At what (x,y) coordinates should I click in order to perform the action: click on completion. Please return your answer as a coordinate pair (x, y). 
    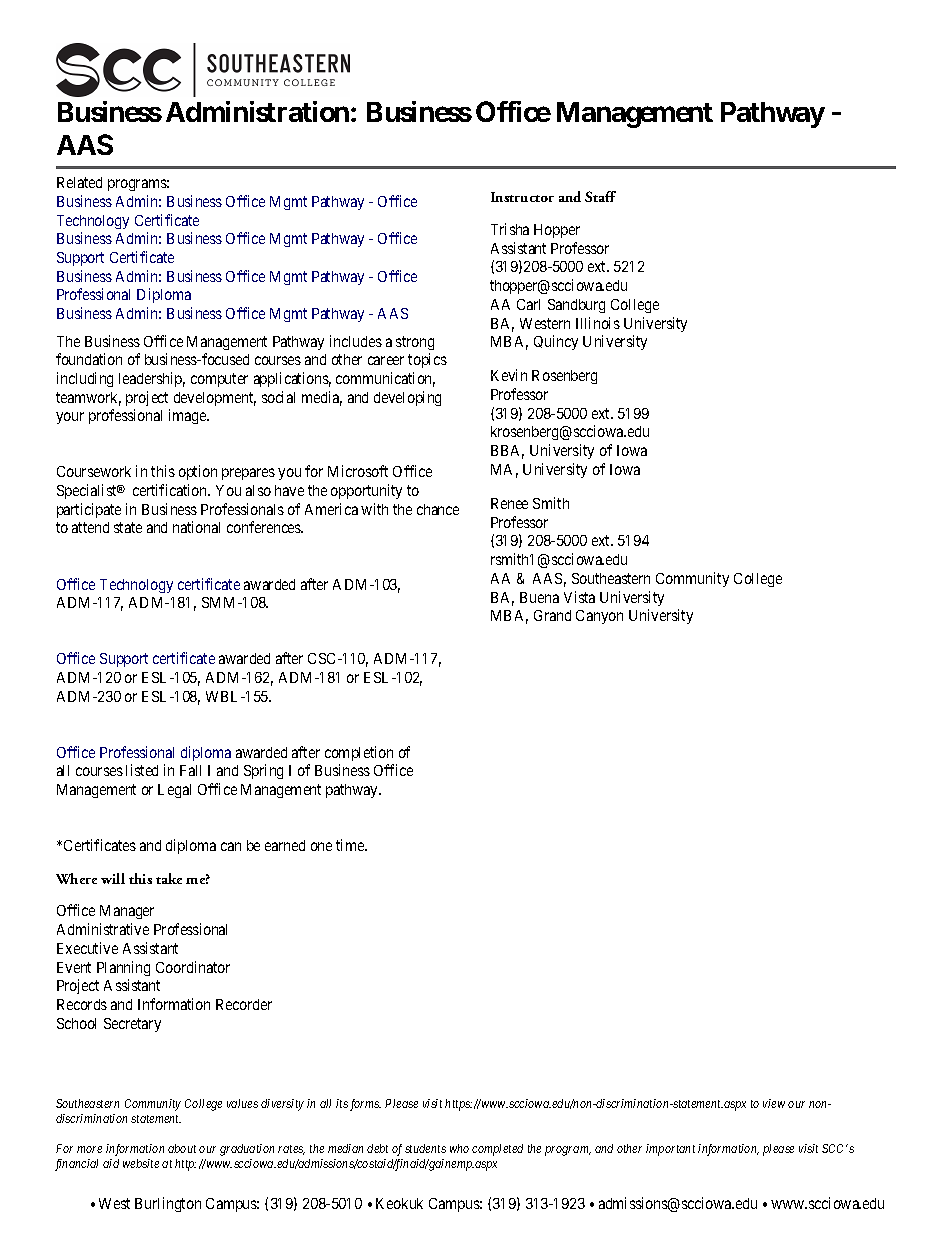
    Looking at the image, I should click on (359, 753).
